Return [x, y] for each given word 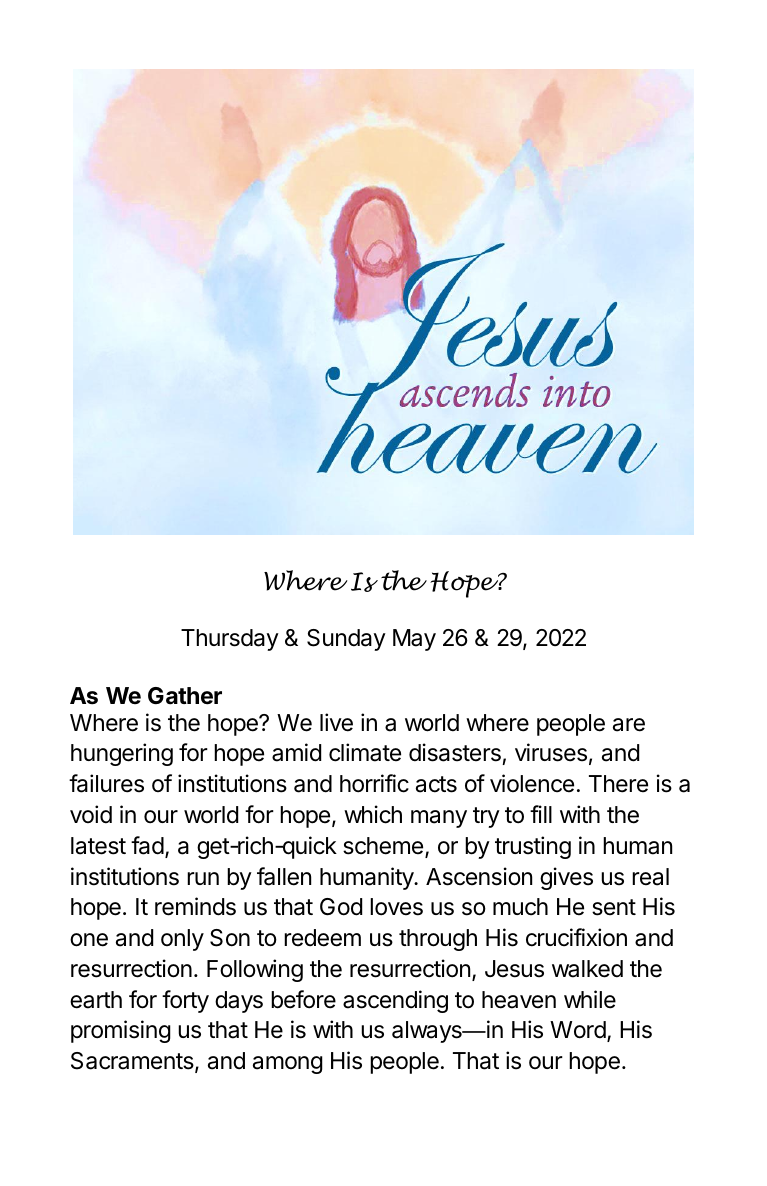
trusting [533, 847]
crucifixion [576, 937]
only [182, 940]
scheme [383, 846]
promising [121, 1031]
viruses [551, 752]
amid [296, 752]
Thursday [230, 640]
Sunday [346, 640]
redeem [322, 938]
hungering [122, 754]
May [414, 640]
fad [147, 845]
